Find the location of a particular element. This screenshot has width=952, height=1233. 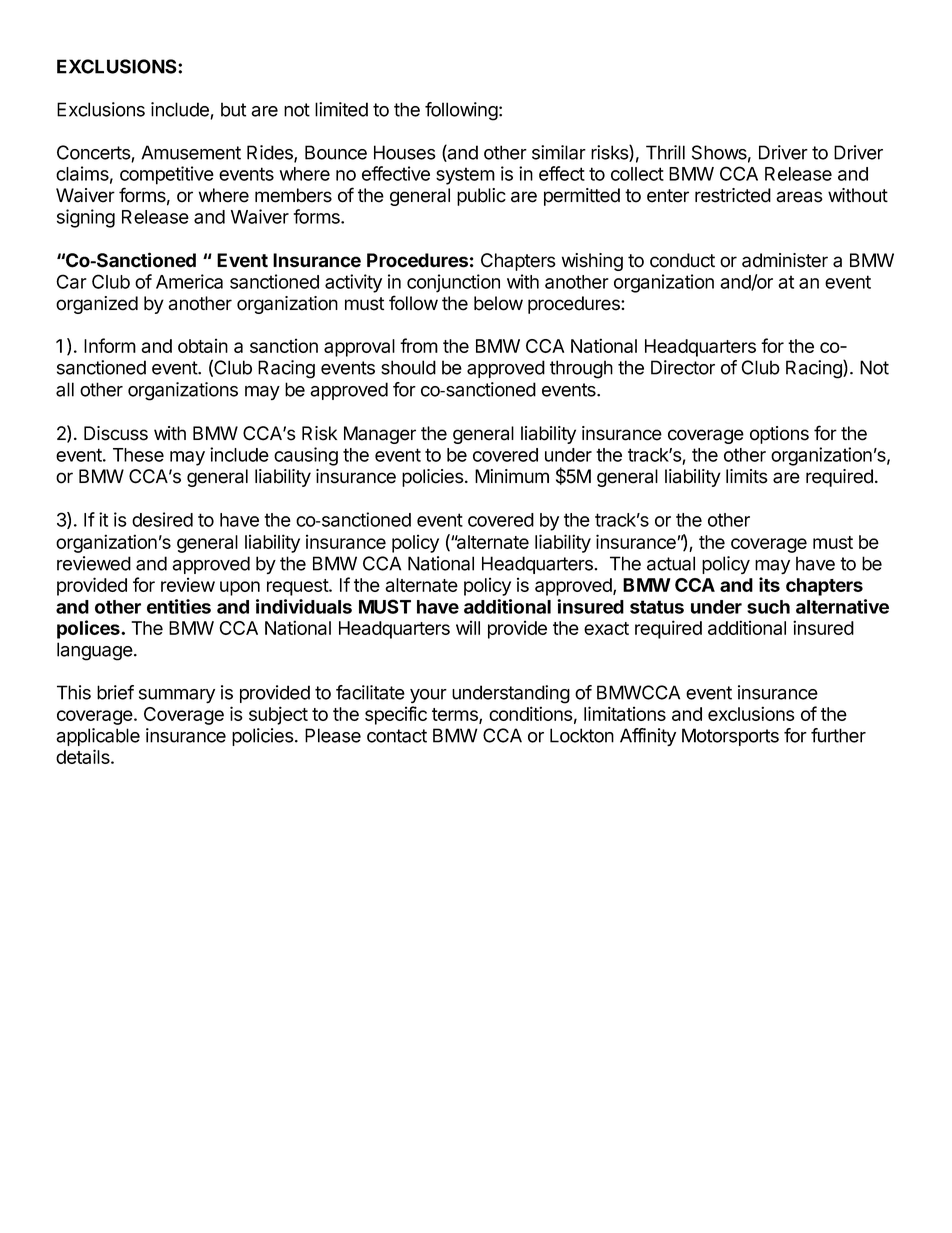

Amusement is located at coordinates (191, 152).
